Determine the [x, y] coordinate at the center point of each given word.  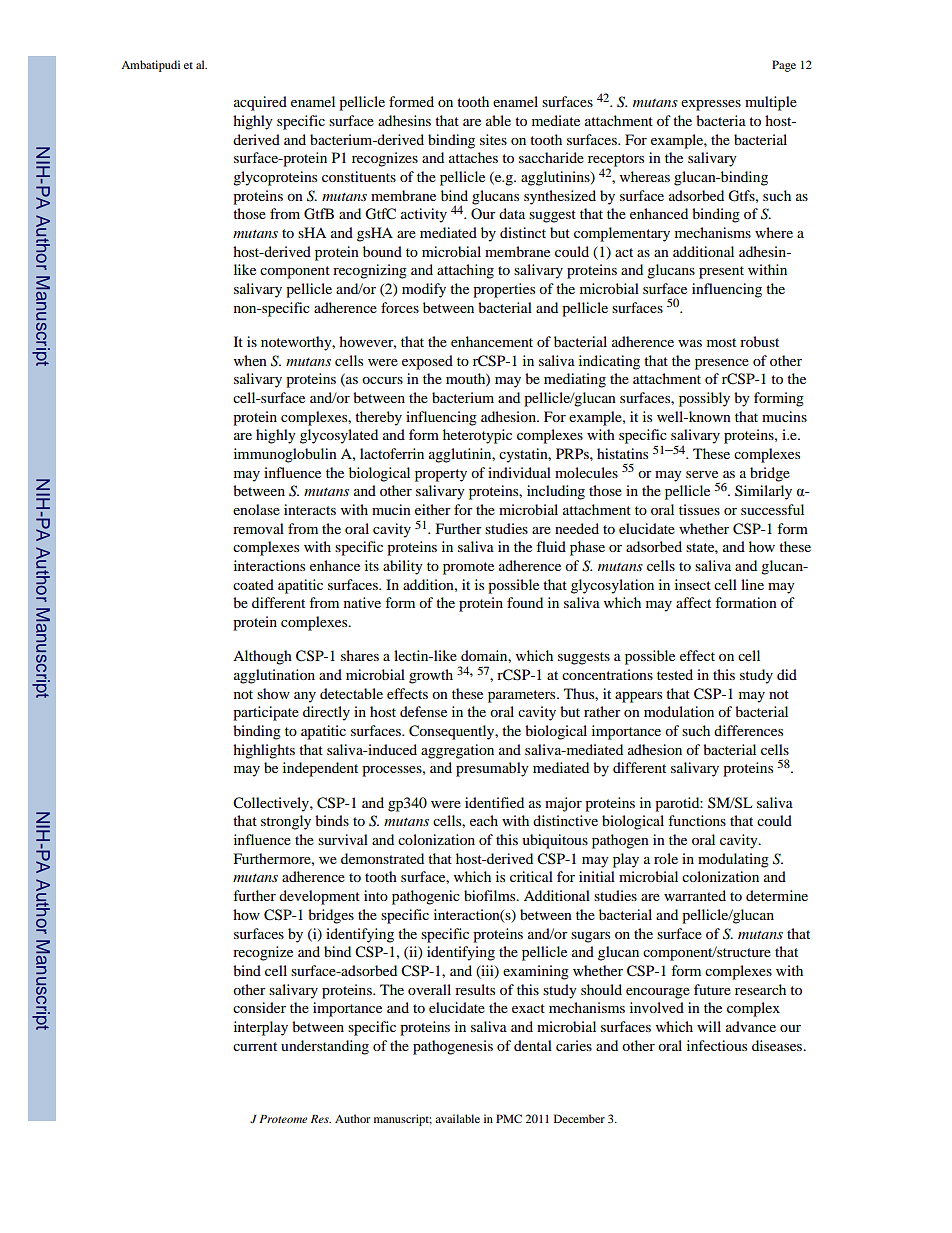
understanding [325, 1047]
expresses [711, 105]
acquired [260, 103]
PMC [509, 1118]
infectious [717, 1045]
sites [493, 139]
